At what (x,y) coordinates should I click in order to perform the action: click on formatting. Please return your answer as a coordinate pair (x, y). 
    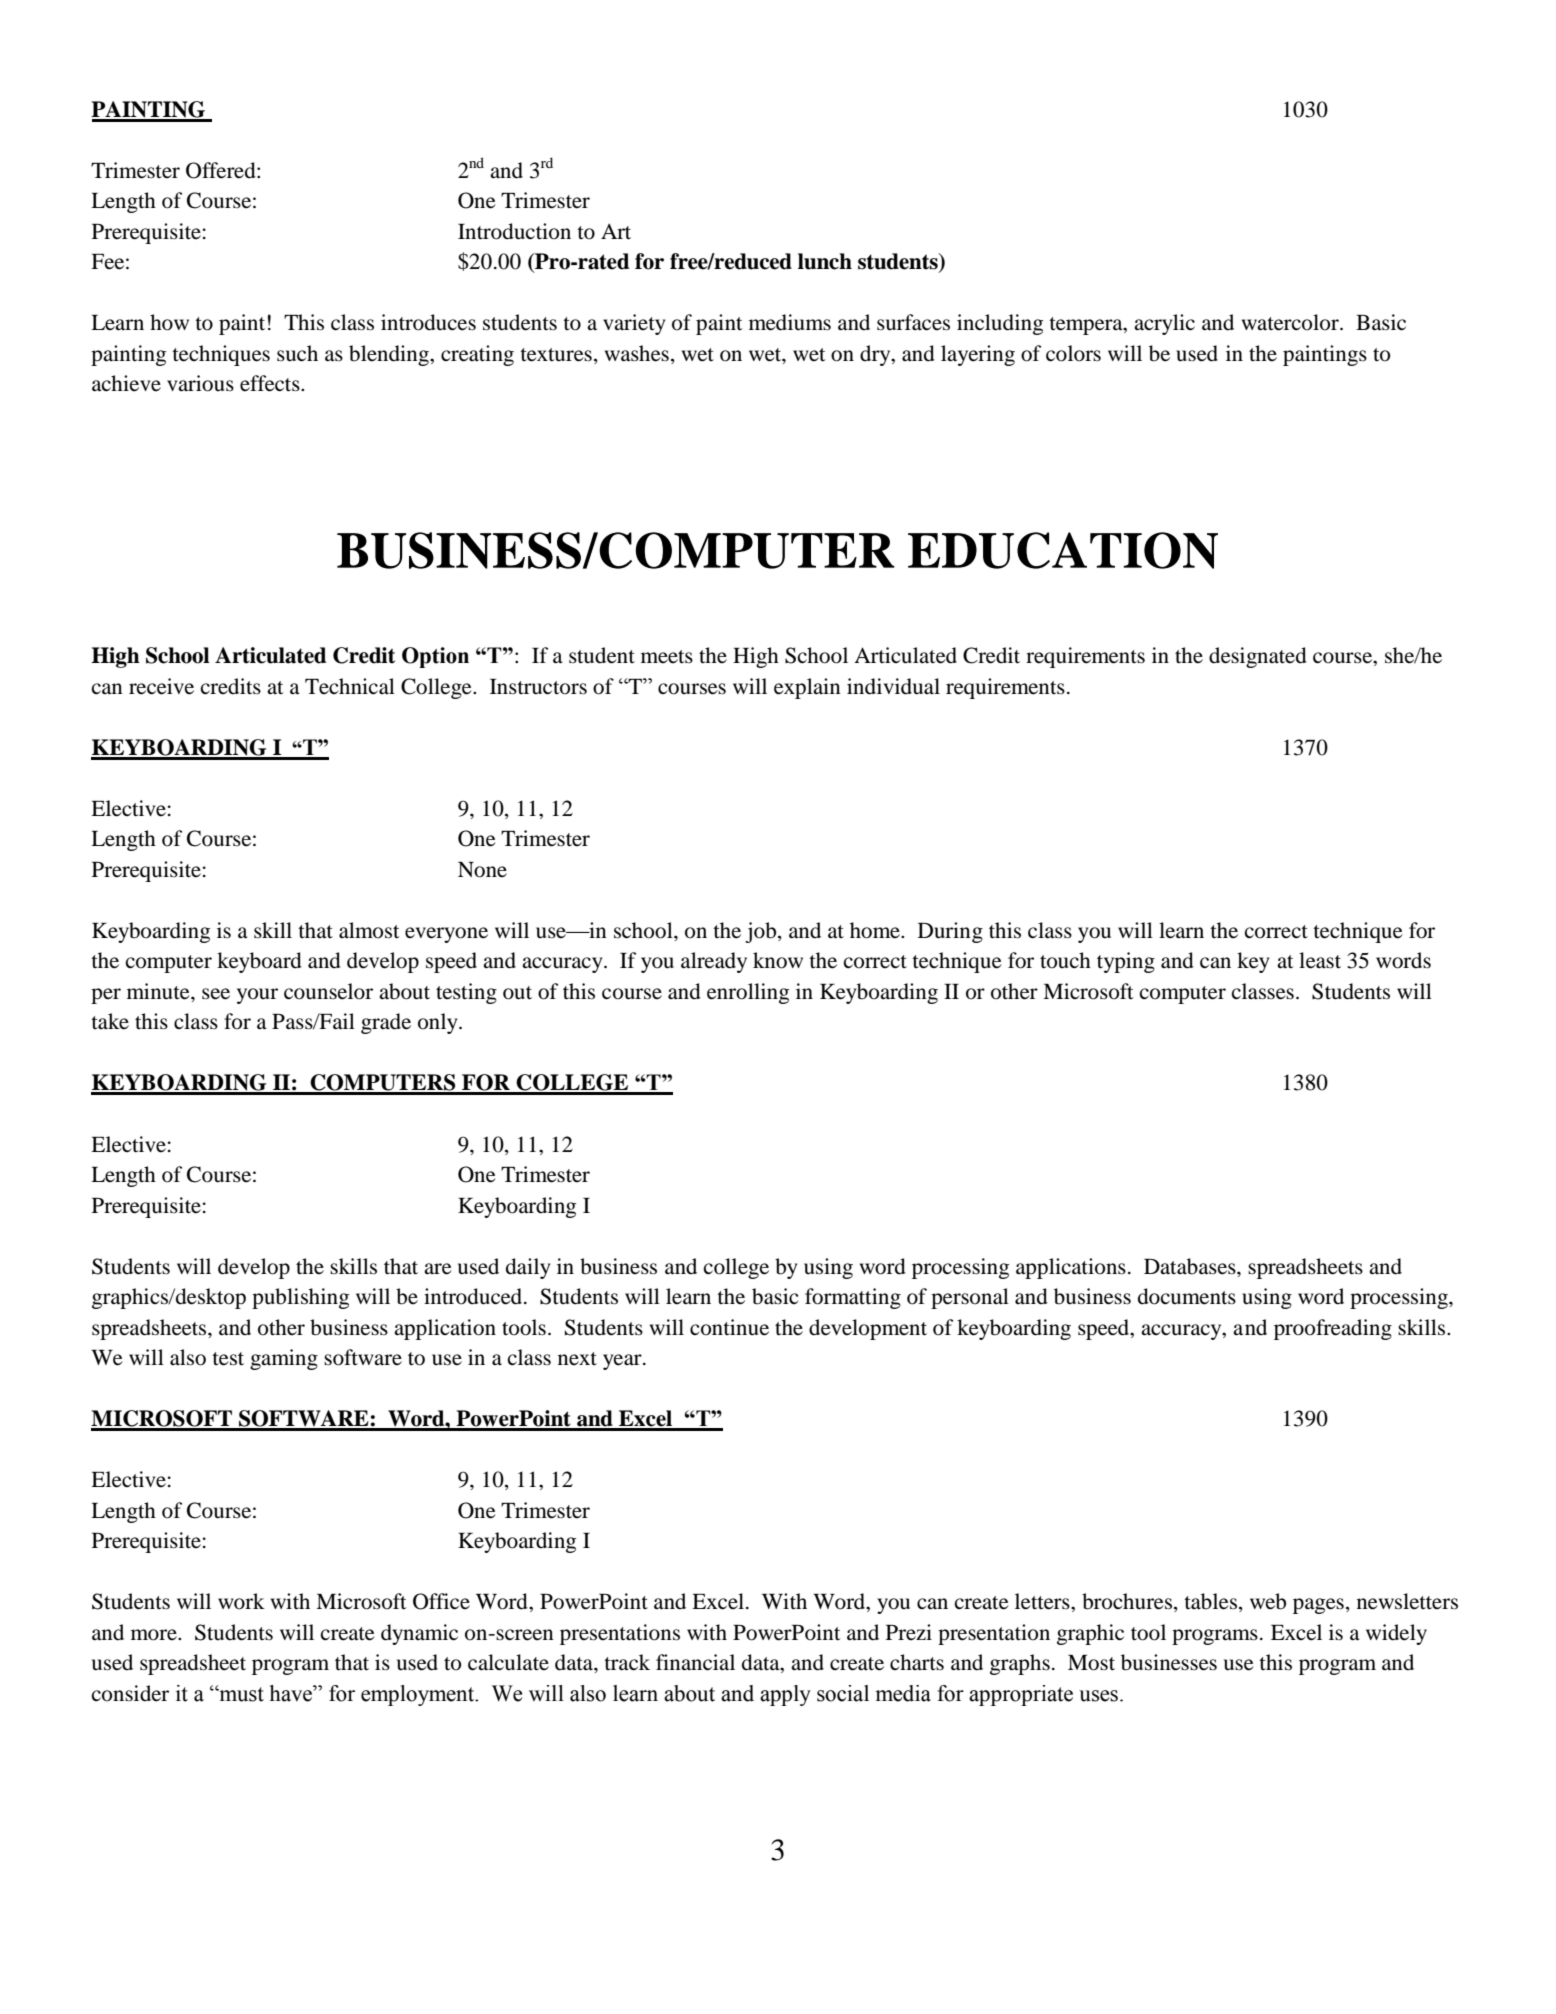
    Looking at the image, I should click on (853, 1298).
